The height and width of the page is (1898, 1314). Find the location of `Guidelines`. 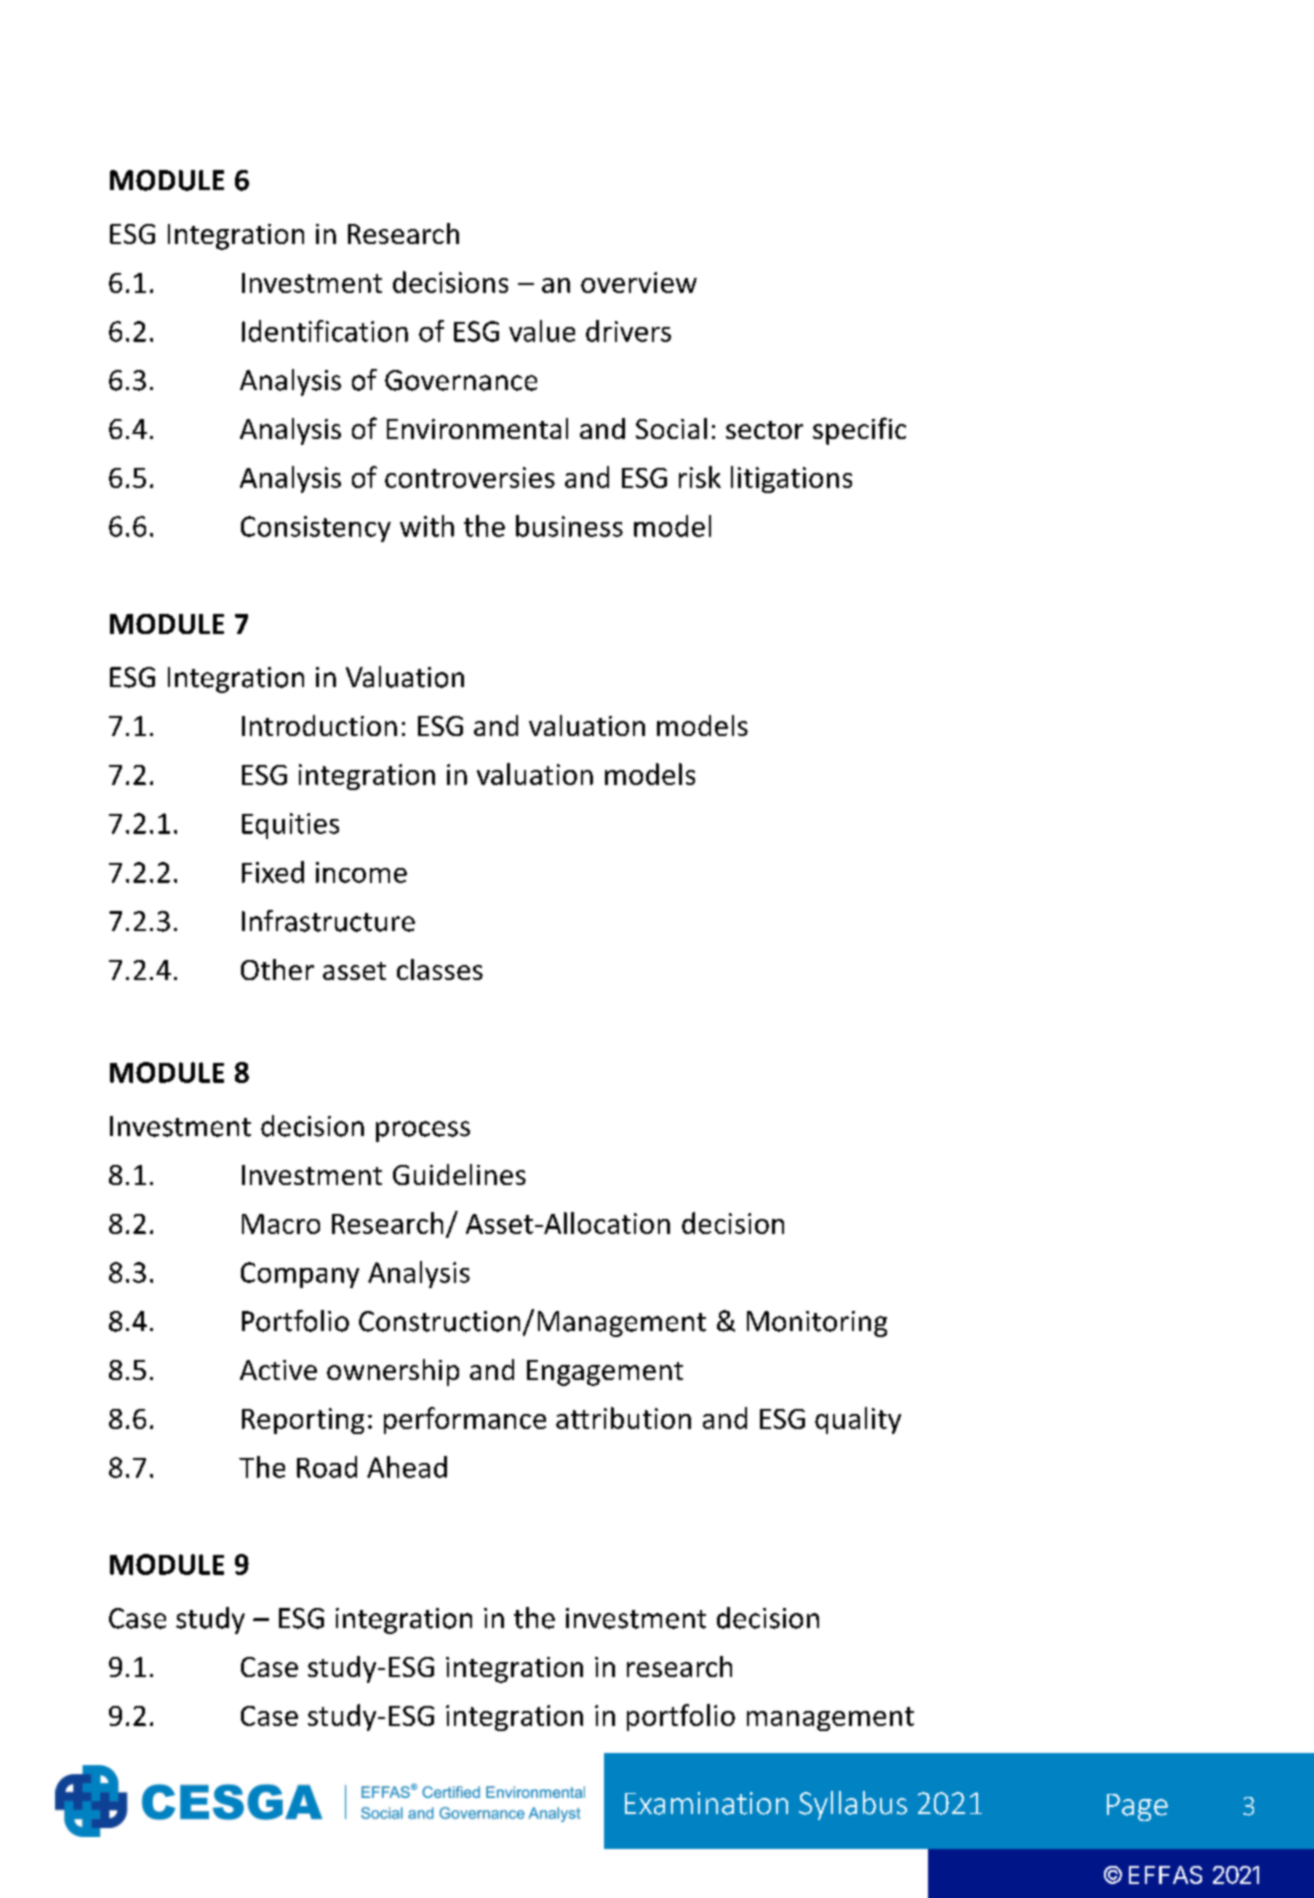

Guidelines is located at coordinates (459, 1174).
